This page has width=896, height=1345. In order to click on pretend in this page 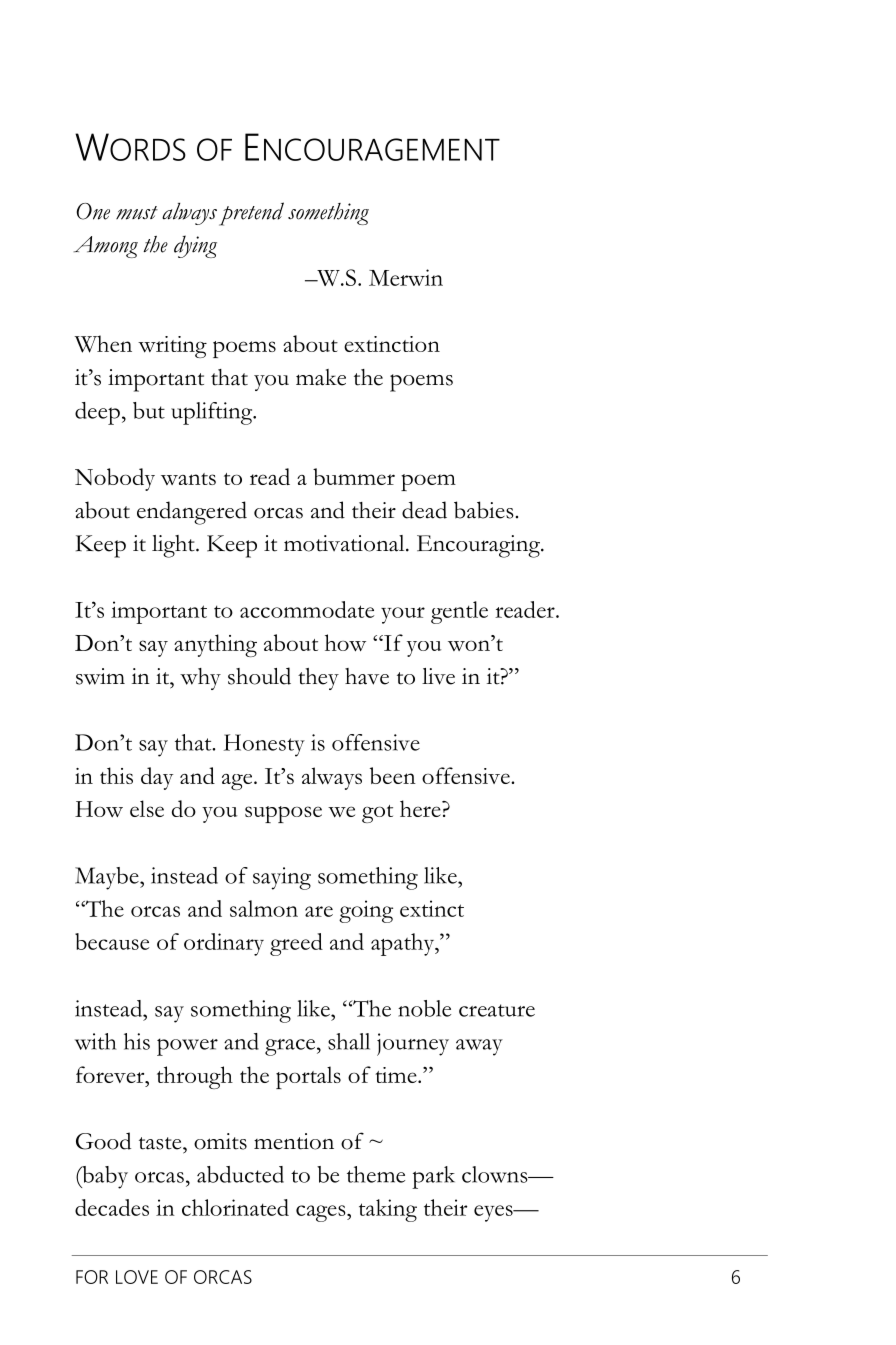, I will do `click(251, 214)`.
